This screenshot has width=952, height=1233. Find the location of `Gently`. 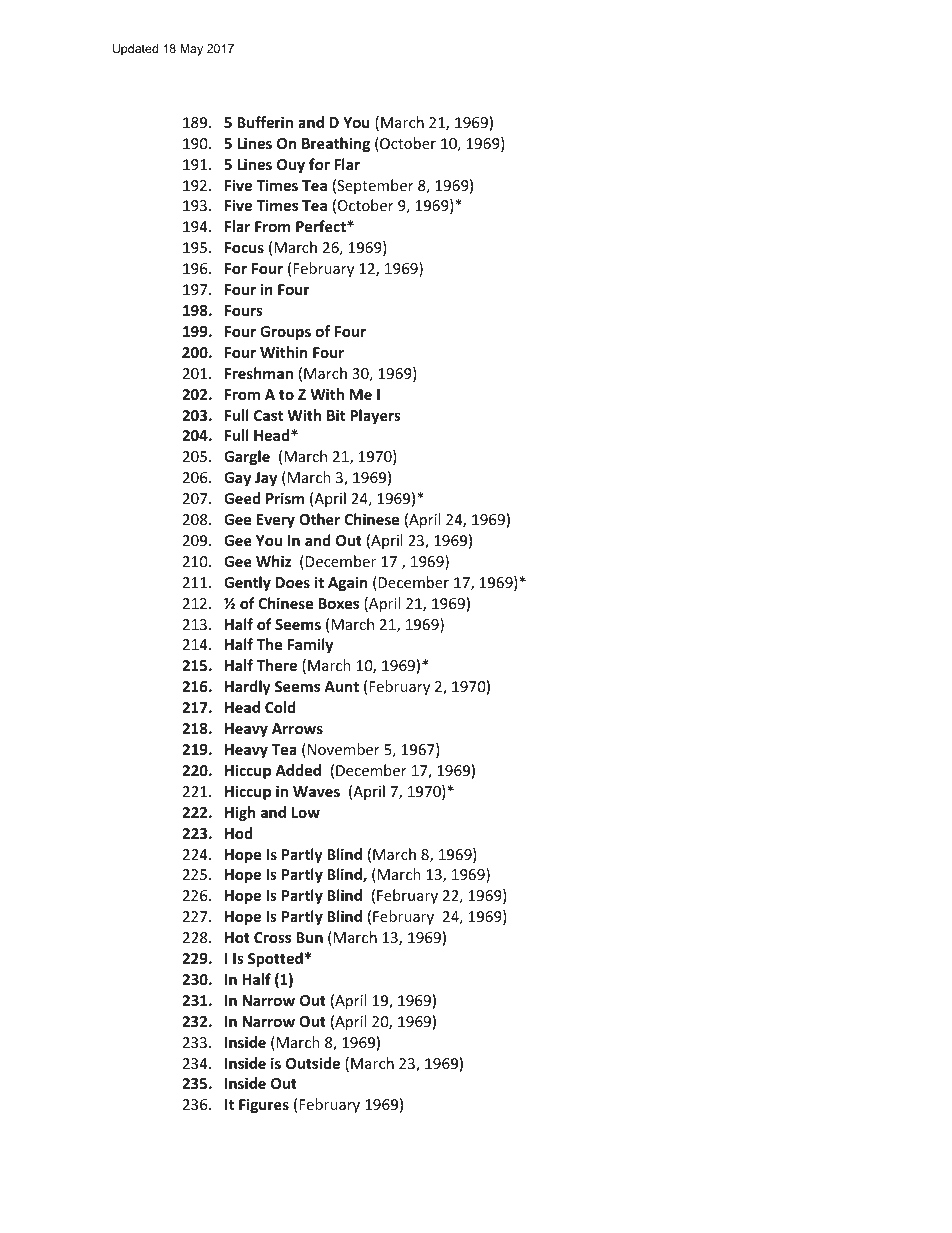

Gently is located at coordinates (247, 583).
